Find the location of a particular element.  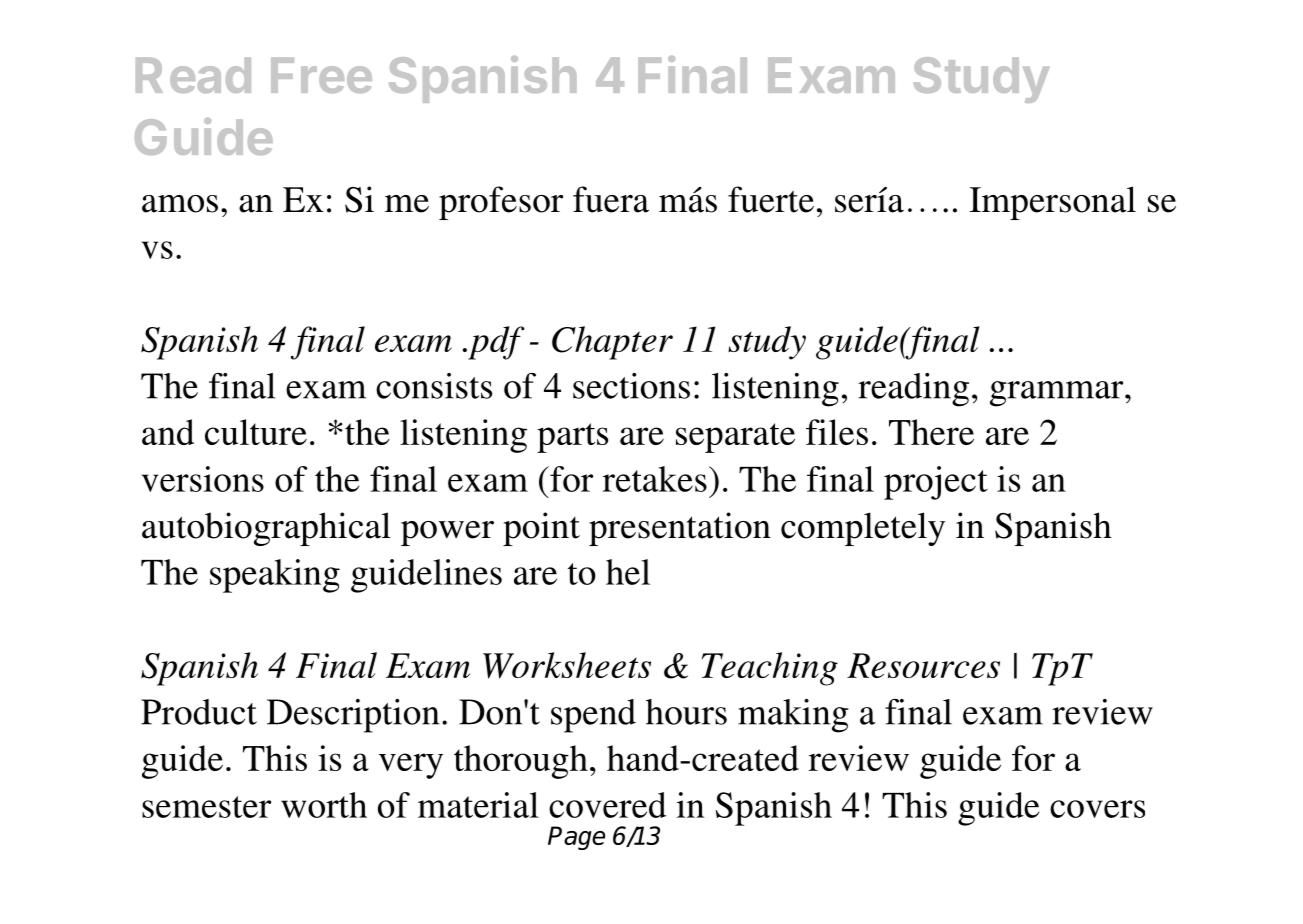

fuera is located at coordinates (611, 199).
